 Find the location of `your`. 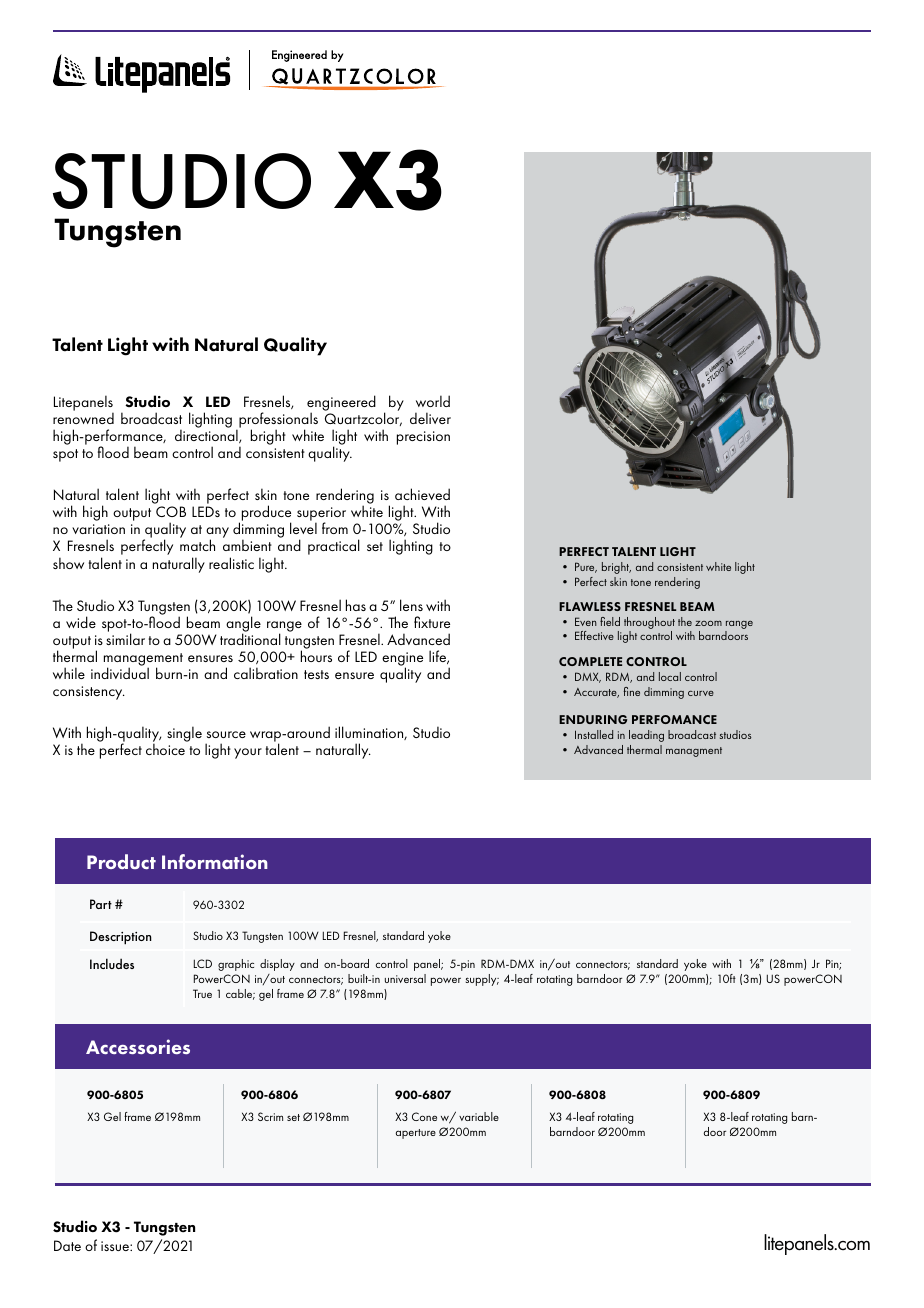

your is located at coordinates (248, 753).
